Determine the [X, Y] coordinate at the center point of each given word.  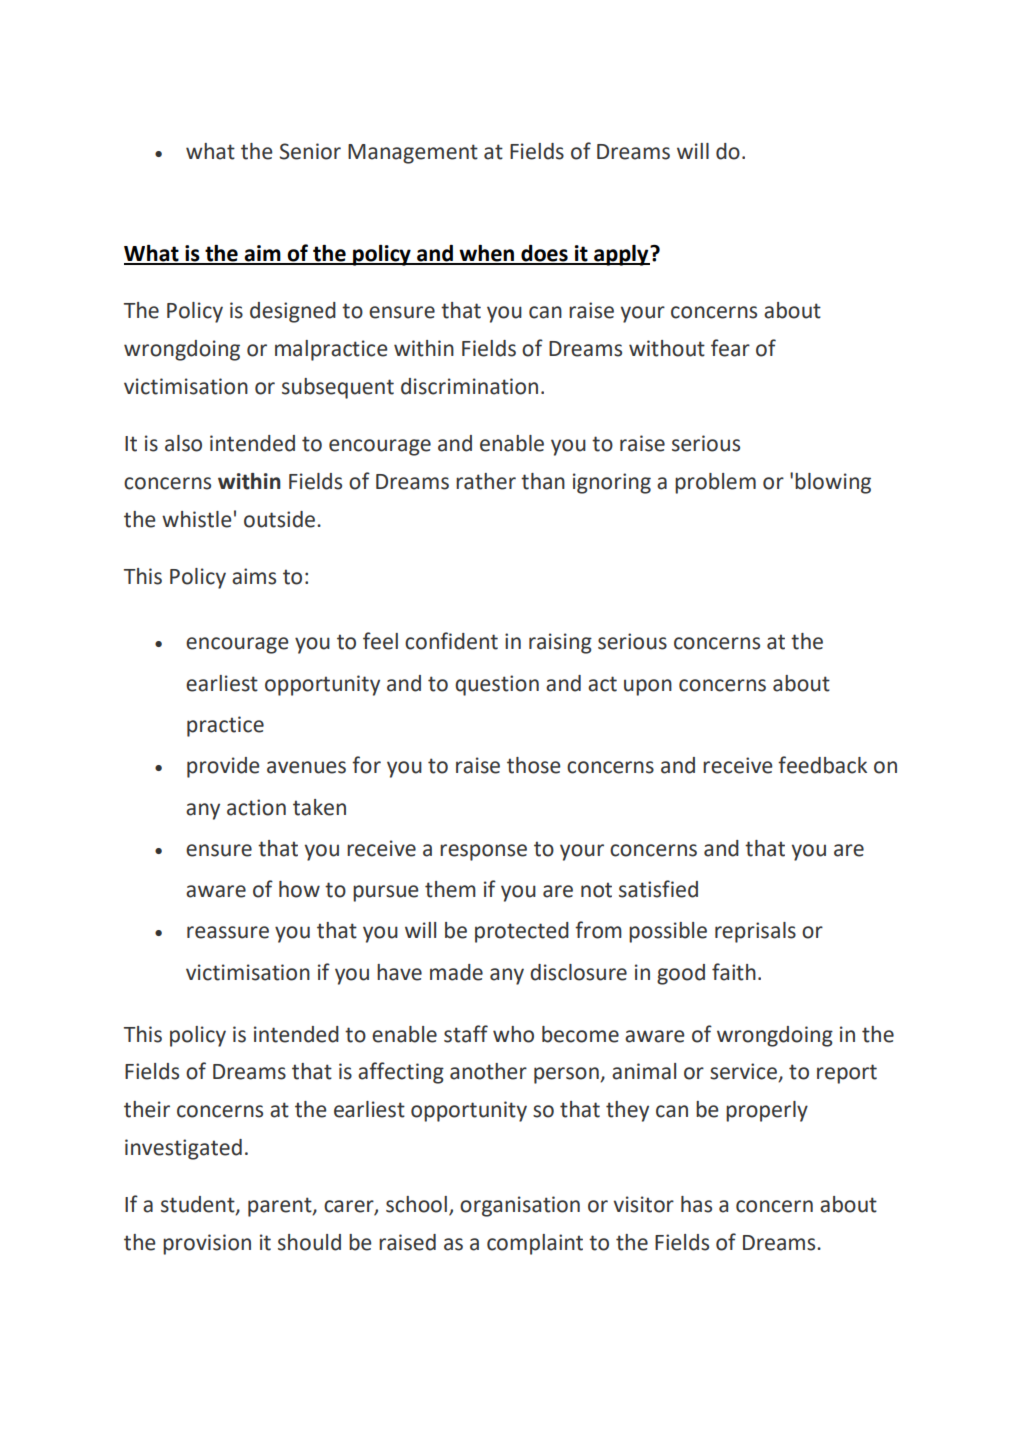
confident [451, 641]
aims [254, 576]
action [256, 807]
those [534, 765]
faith [734, 972]
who [513, 1034]
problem [715, 483]
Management [413, 154]
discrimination [469, 386]
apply [621, 255]
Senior [310, 151]
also [183, 443]
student [199, 1205]
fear [730, 348]
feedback [822, 765]
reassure [228, 932]
